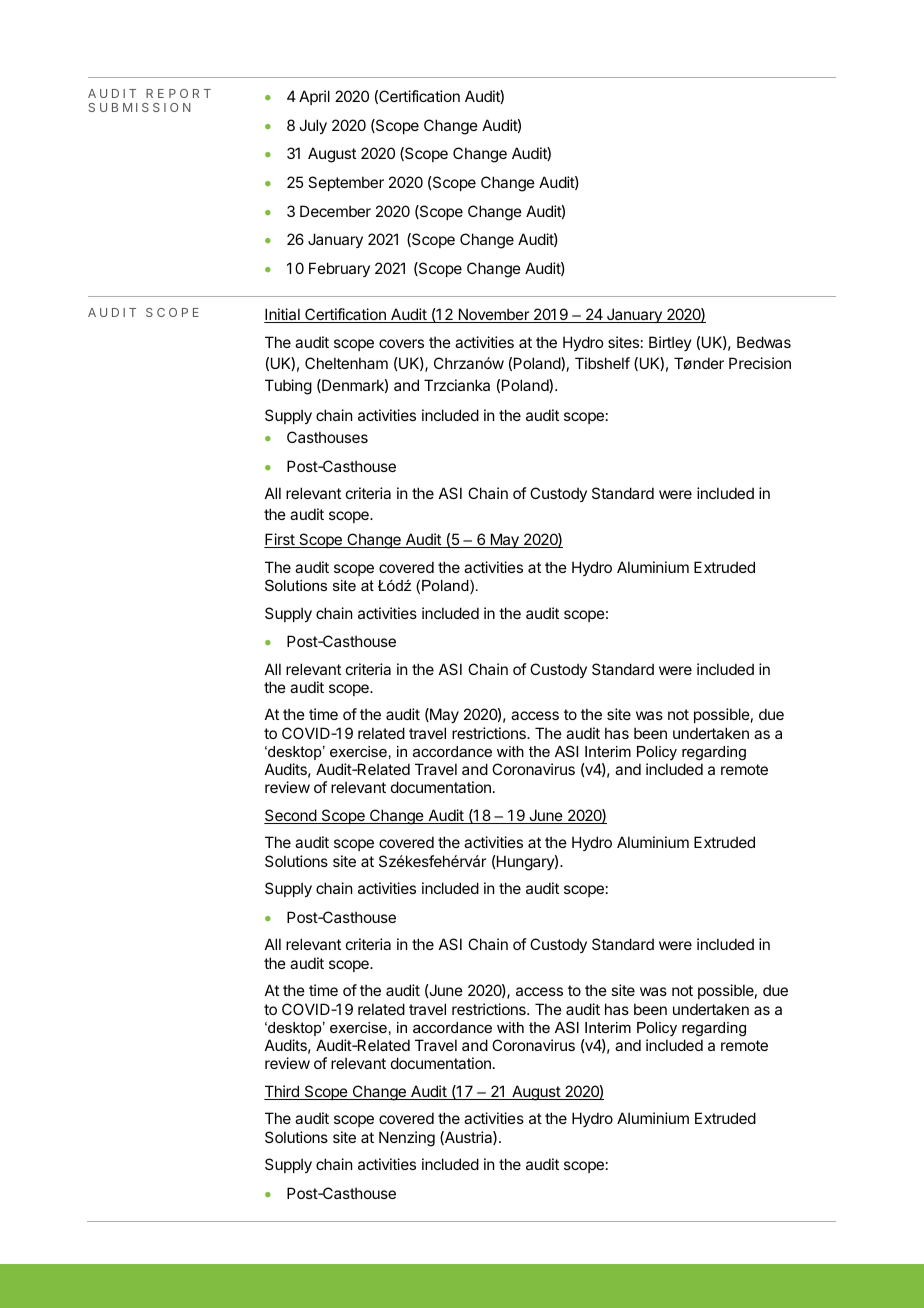 The height and width of the screenshot is (1308, 924). I want to click on September, so click(346, 183).
